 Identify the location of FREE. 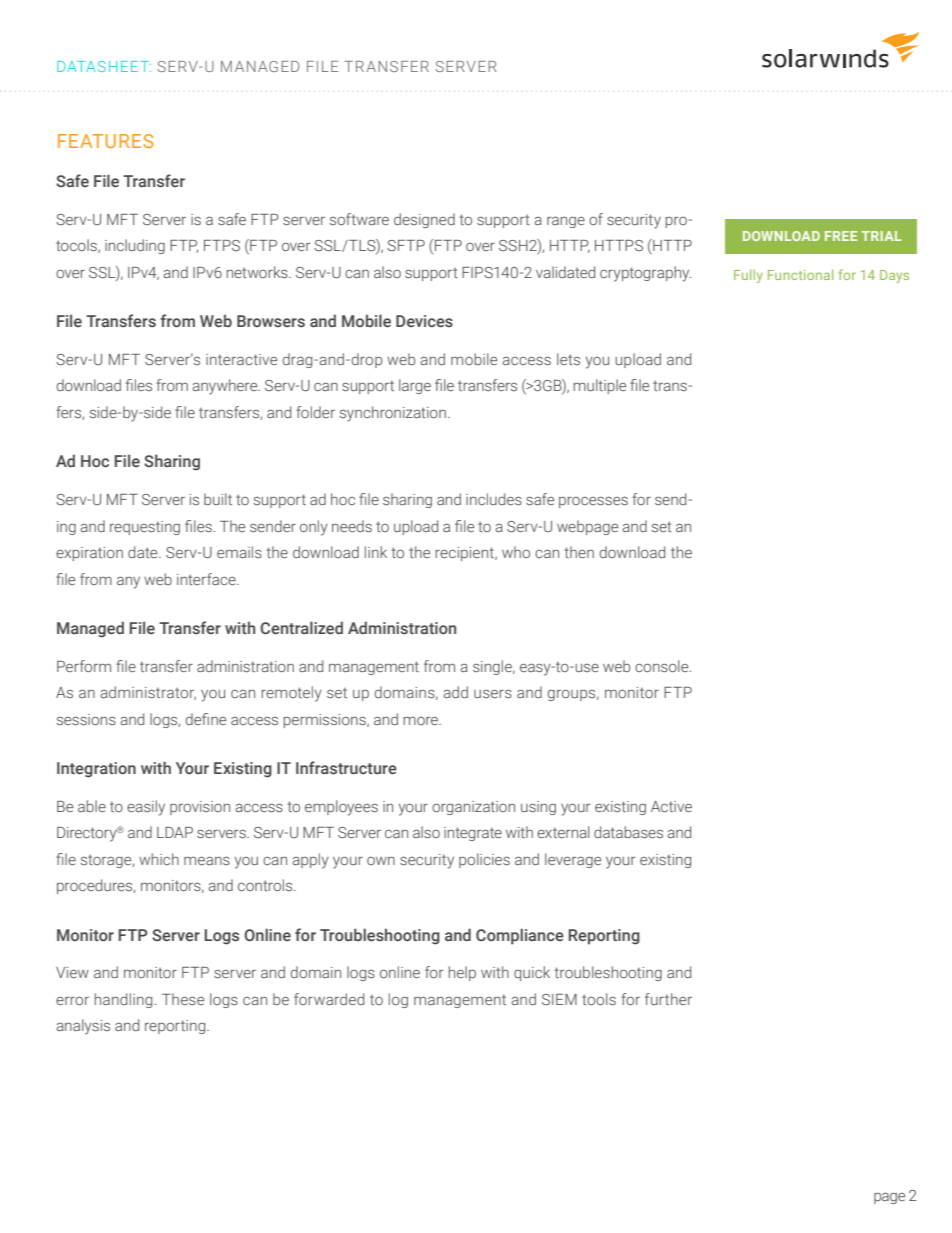
(841, 236).
